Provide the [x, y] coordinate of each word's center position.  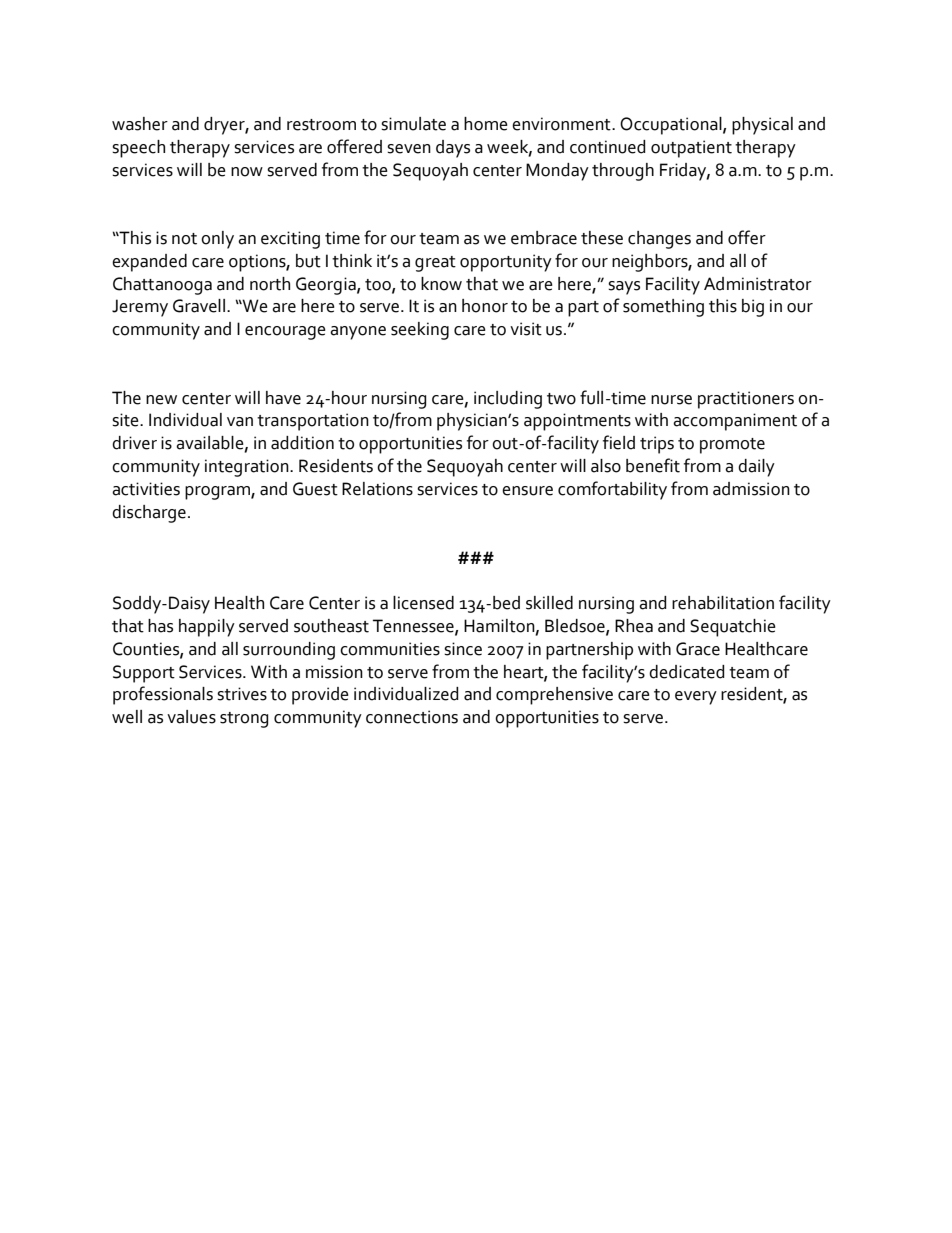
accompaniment [735, 422]
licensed [423, 603]
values [191, 717]
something [663, 308]
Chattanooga [162, 286]
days [453, 149]
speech [138, 149]
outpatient [691, 149]
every [696, 698]
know [441, 284]
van [240, 422]
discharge [149, 514]
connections [412, 717]
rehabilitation [723, 603]
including [508, 400]
